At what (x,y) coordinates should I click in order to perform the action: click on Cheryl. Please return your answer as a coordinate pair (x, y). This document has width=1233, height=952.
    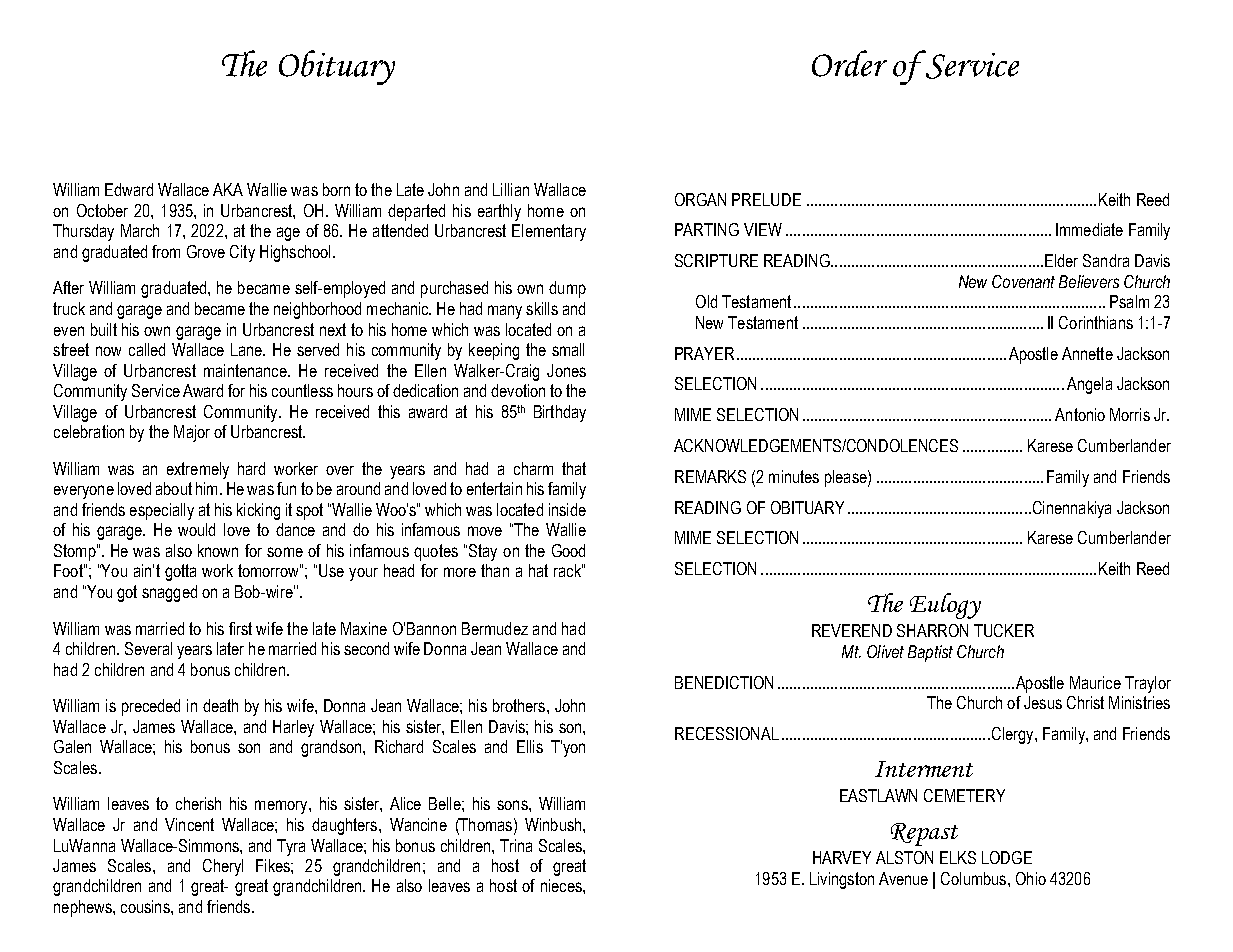
    Looking at the image, I should click on (223, 867).
